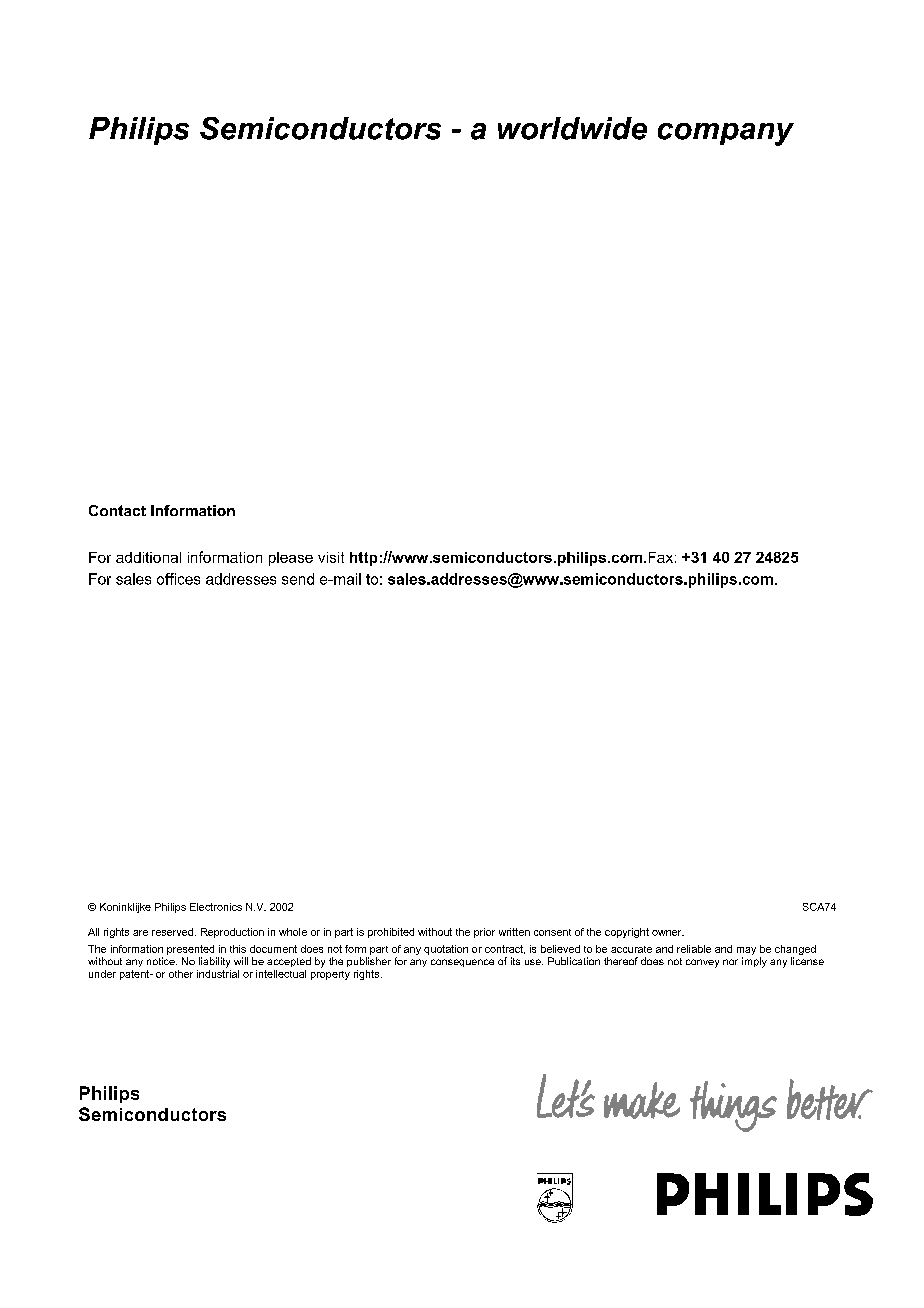 This image has height=1308, width=924. What do you see at coordinates (298, 579) in the image?
I see `send` at bounding box center [298, 579].
